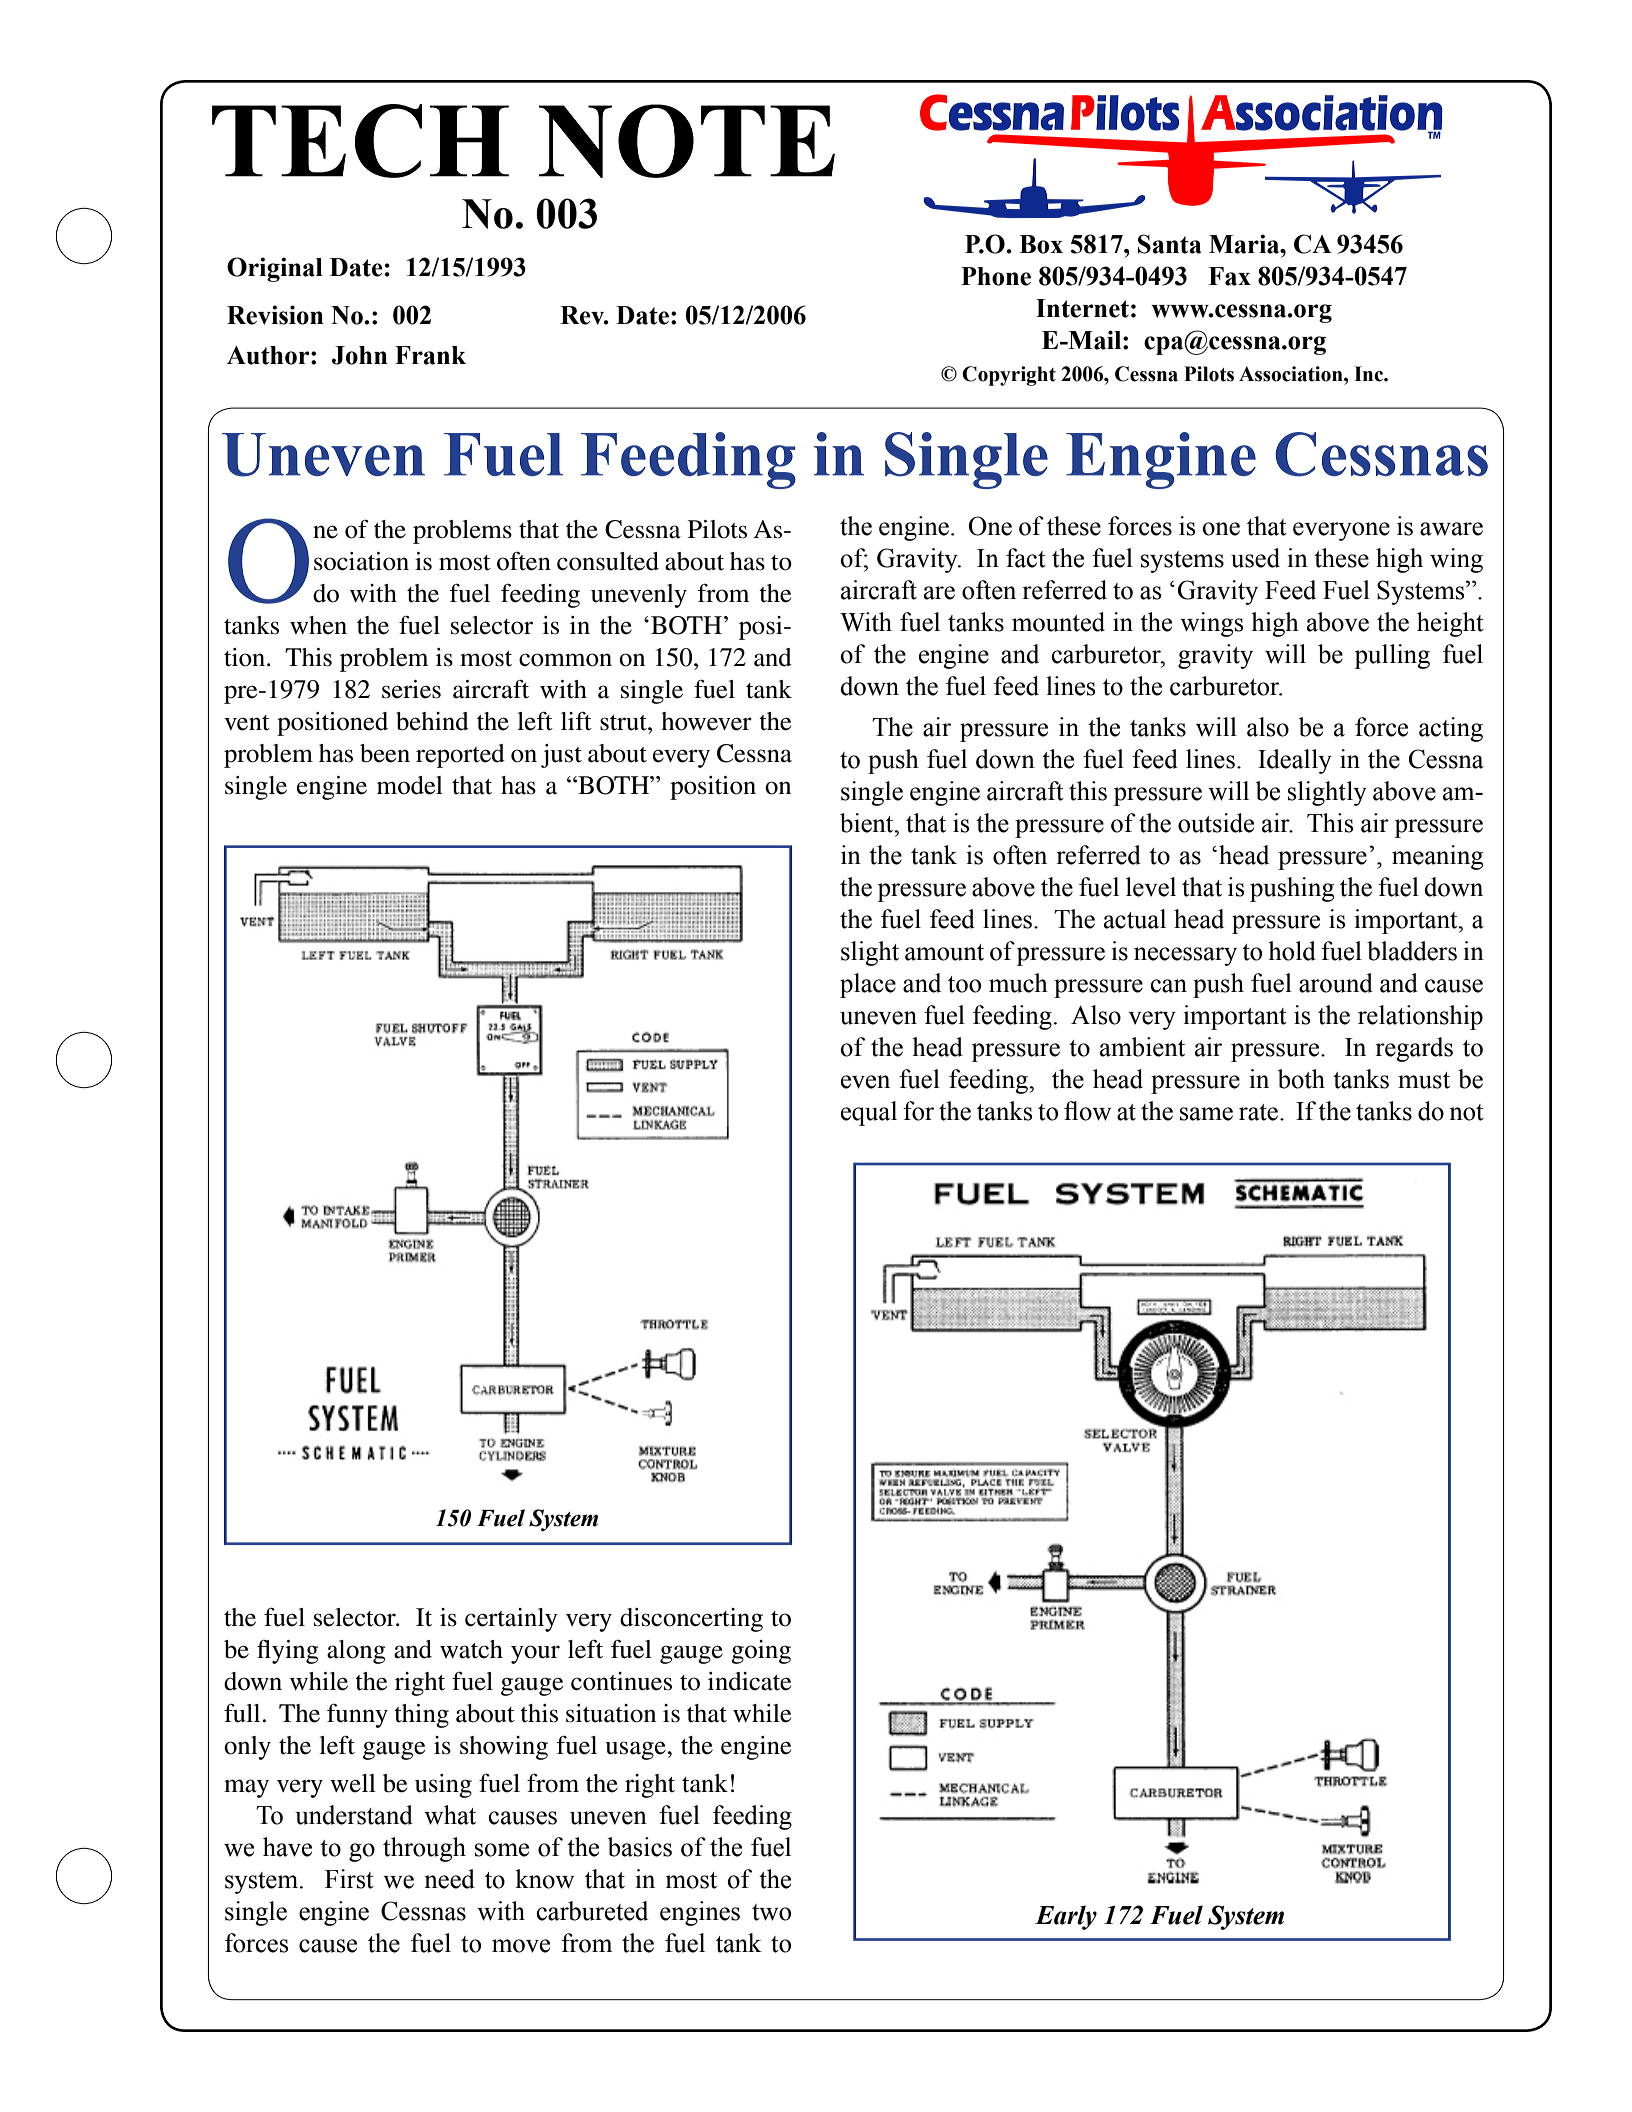  What do you see at coordinates (771, 1912) in the screenshot?
I see `two` at bounding box center [771, 1912].
